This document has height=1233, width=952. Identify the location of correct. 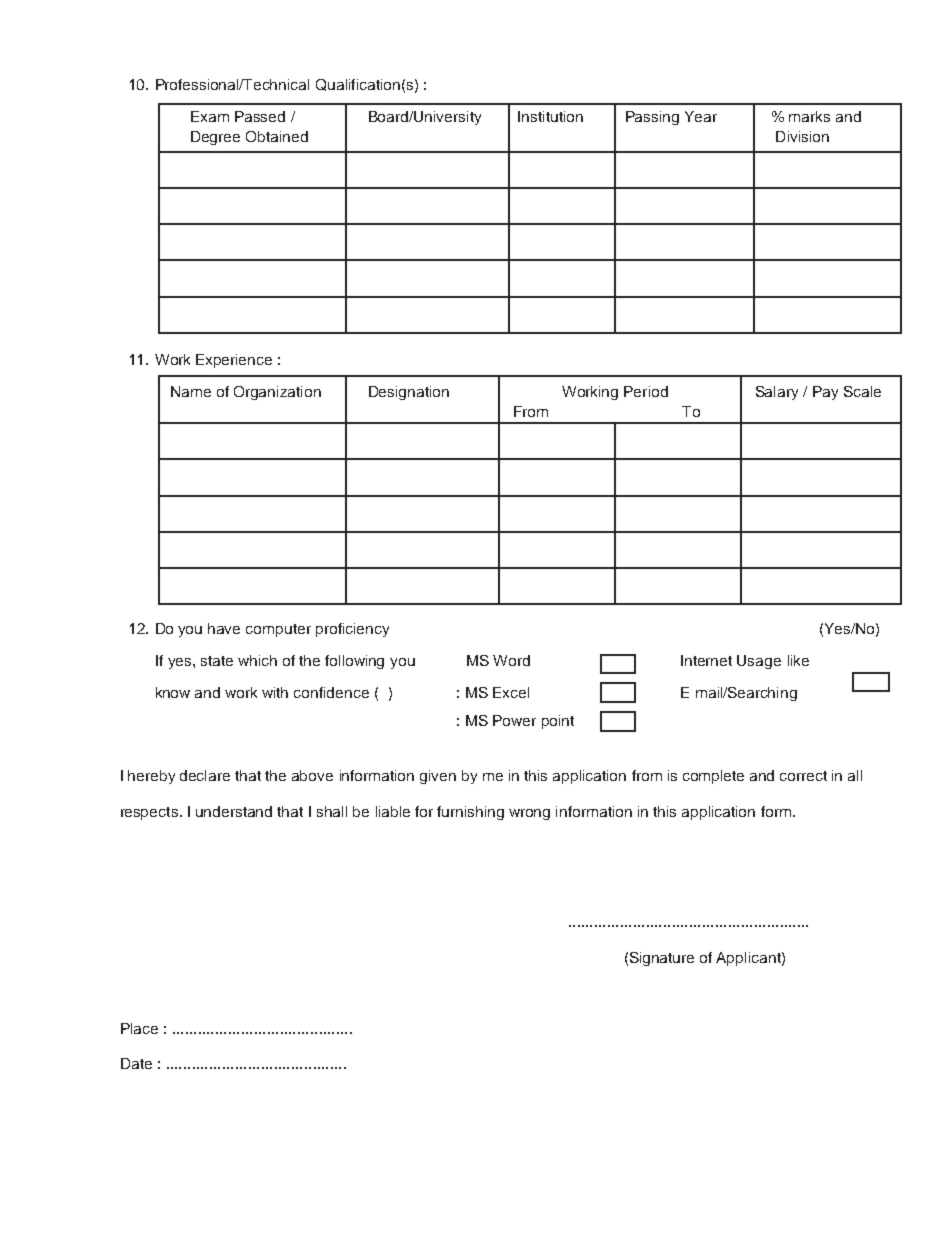
(803, 776).
